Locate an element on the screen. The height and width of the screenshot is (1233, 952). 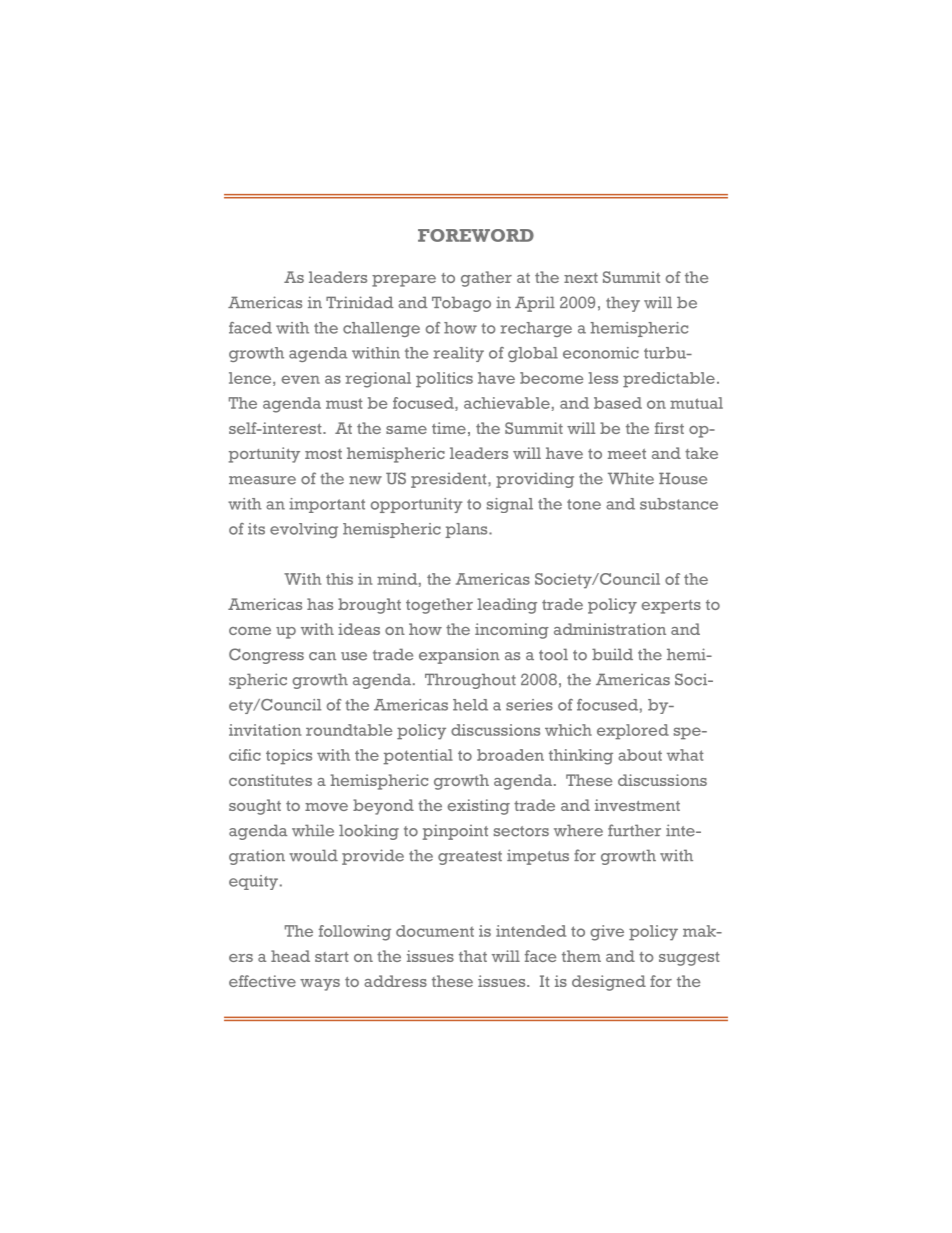
White is located at coordinates (631, 478).
